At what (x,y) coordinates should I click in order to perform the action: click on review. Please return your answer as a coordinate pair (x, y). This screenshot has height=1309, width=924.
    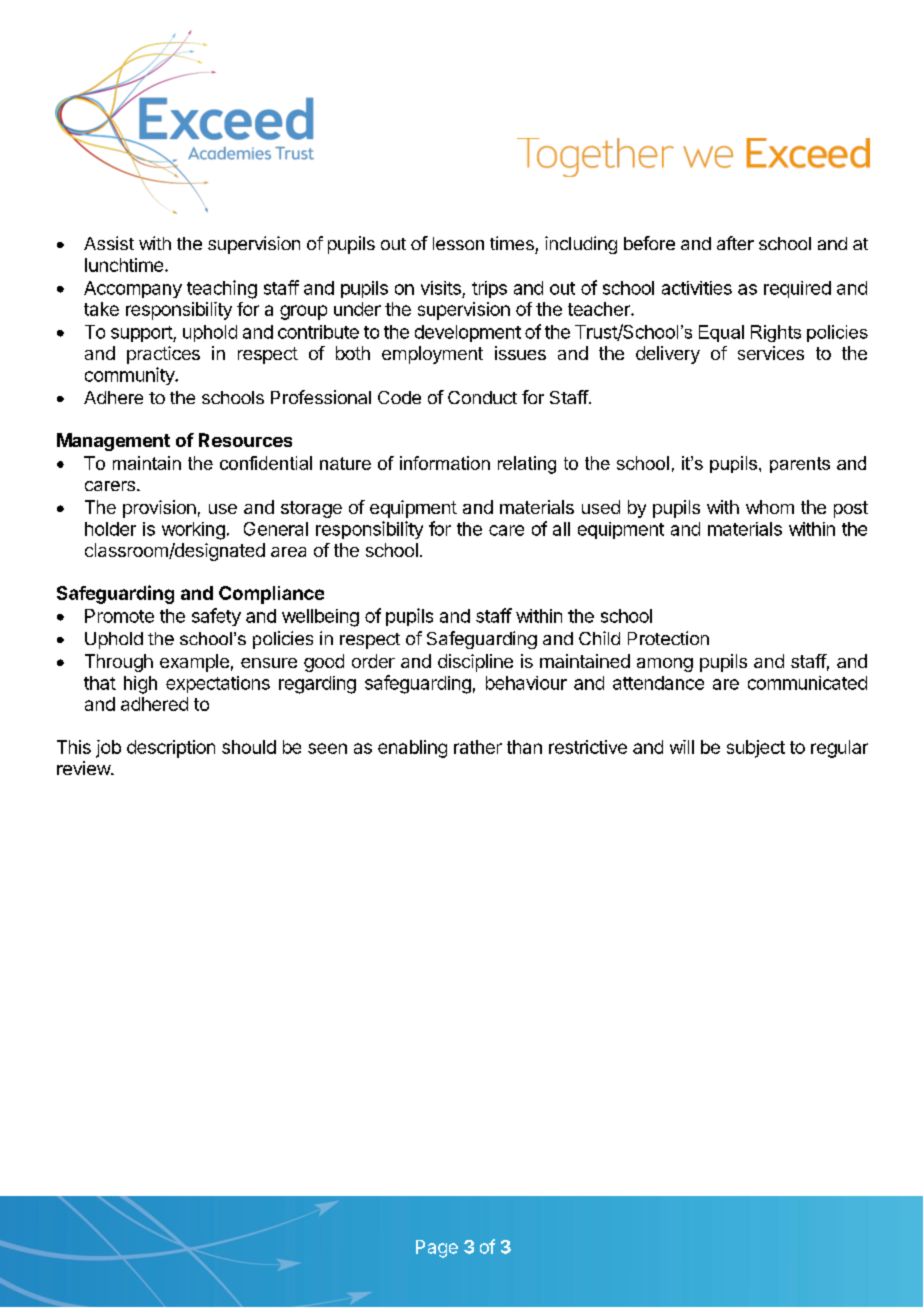
    Looking at the image, I should click on (84, 768).
